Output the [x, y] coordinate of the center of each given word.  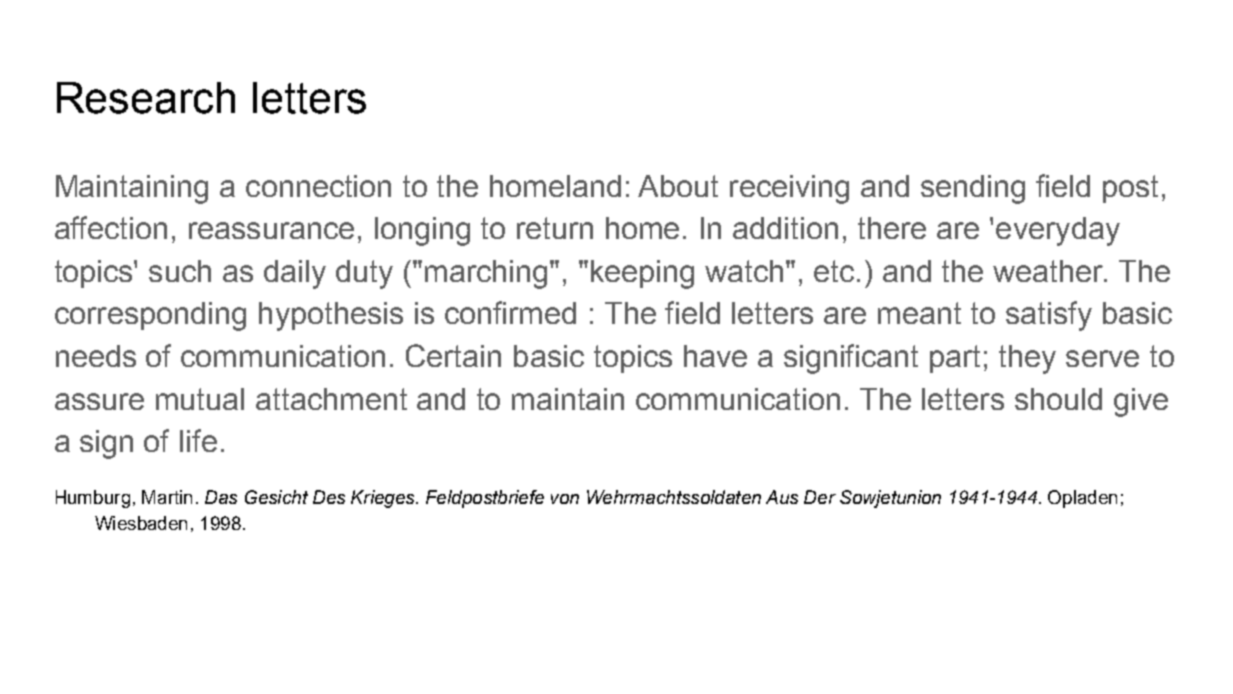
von [565, 499]
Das [221, 497]
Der [820, 497]
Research [146, 98]
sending [973, 189]
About [678, 186]
